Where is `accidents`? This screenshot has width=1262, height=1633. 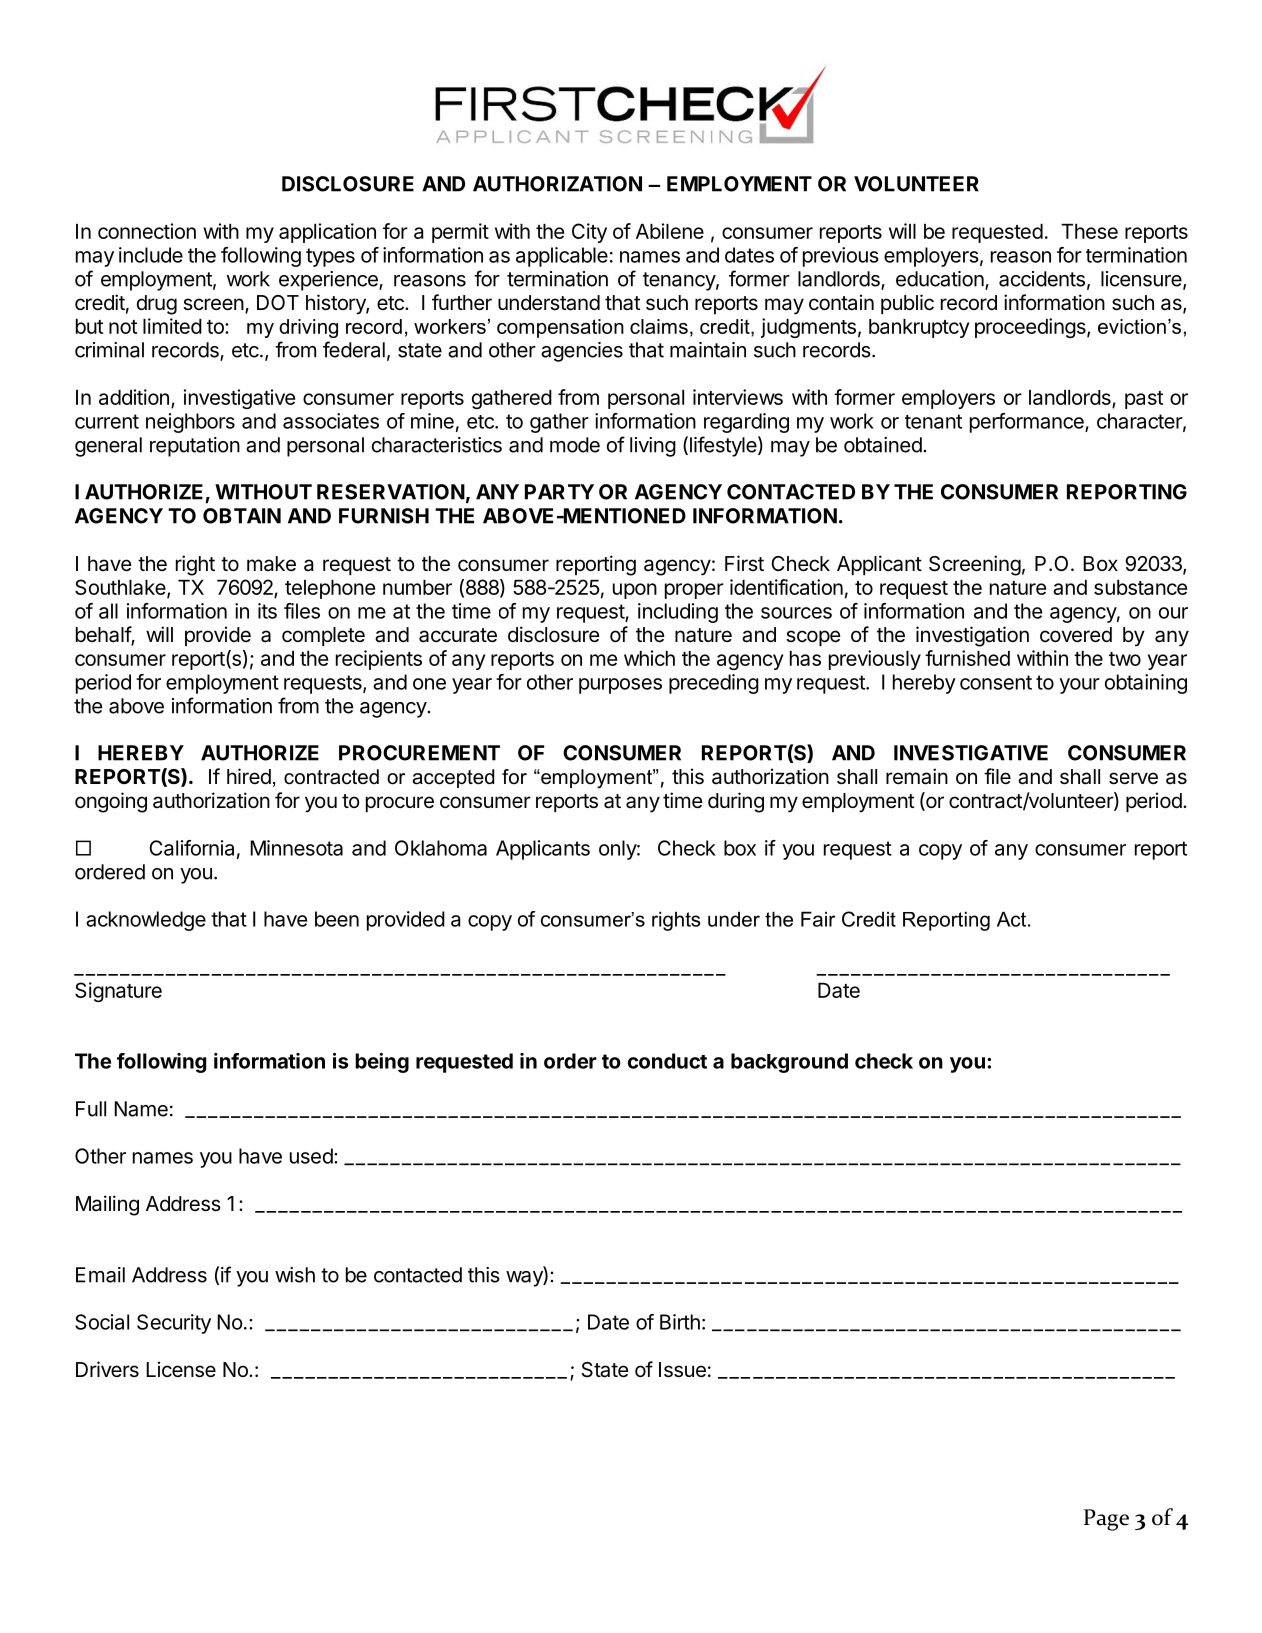
accidents is located at coordinates (1042, 279).
